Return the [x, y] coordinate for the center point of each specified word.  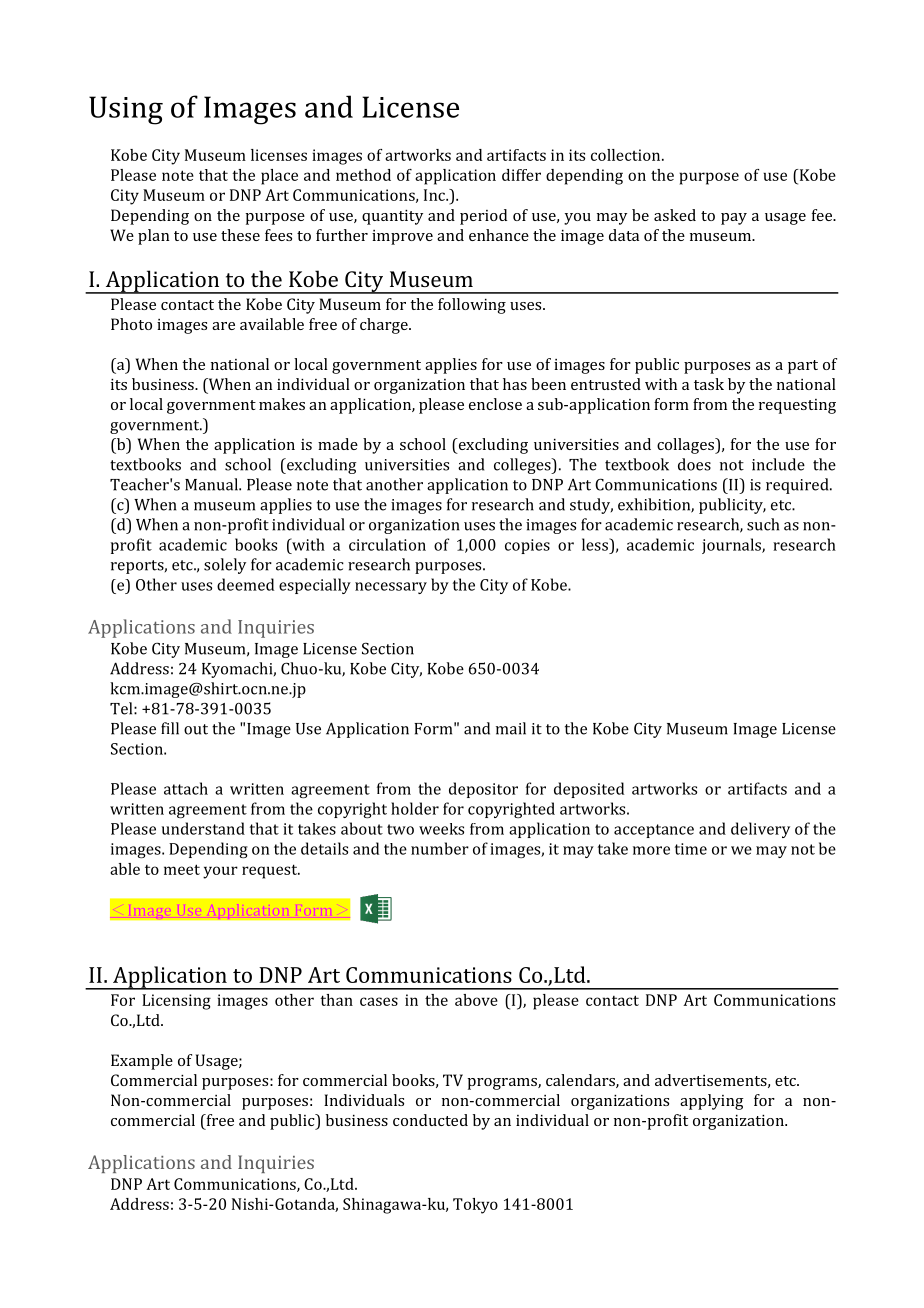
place [279, 177]
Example [142, 1062]
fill [170, 728]
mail [511, 728]
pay [734, 219]
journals [732, 546]
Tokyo [475, 1206]
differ [521, 175]
